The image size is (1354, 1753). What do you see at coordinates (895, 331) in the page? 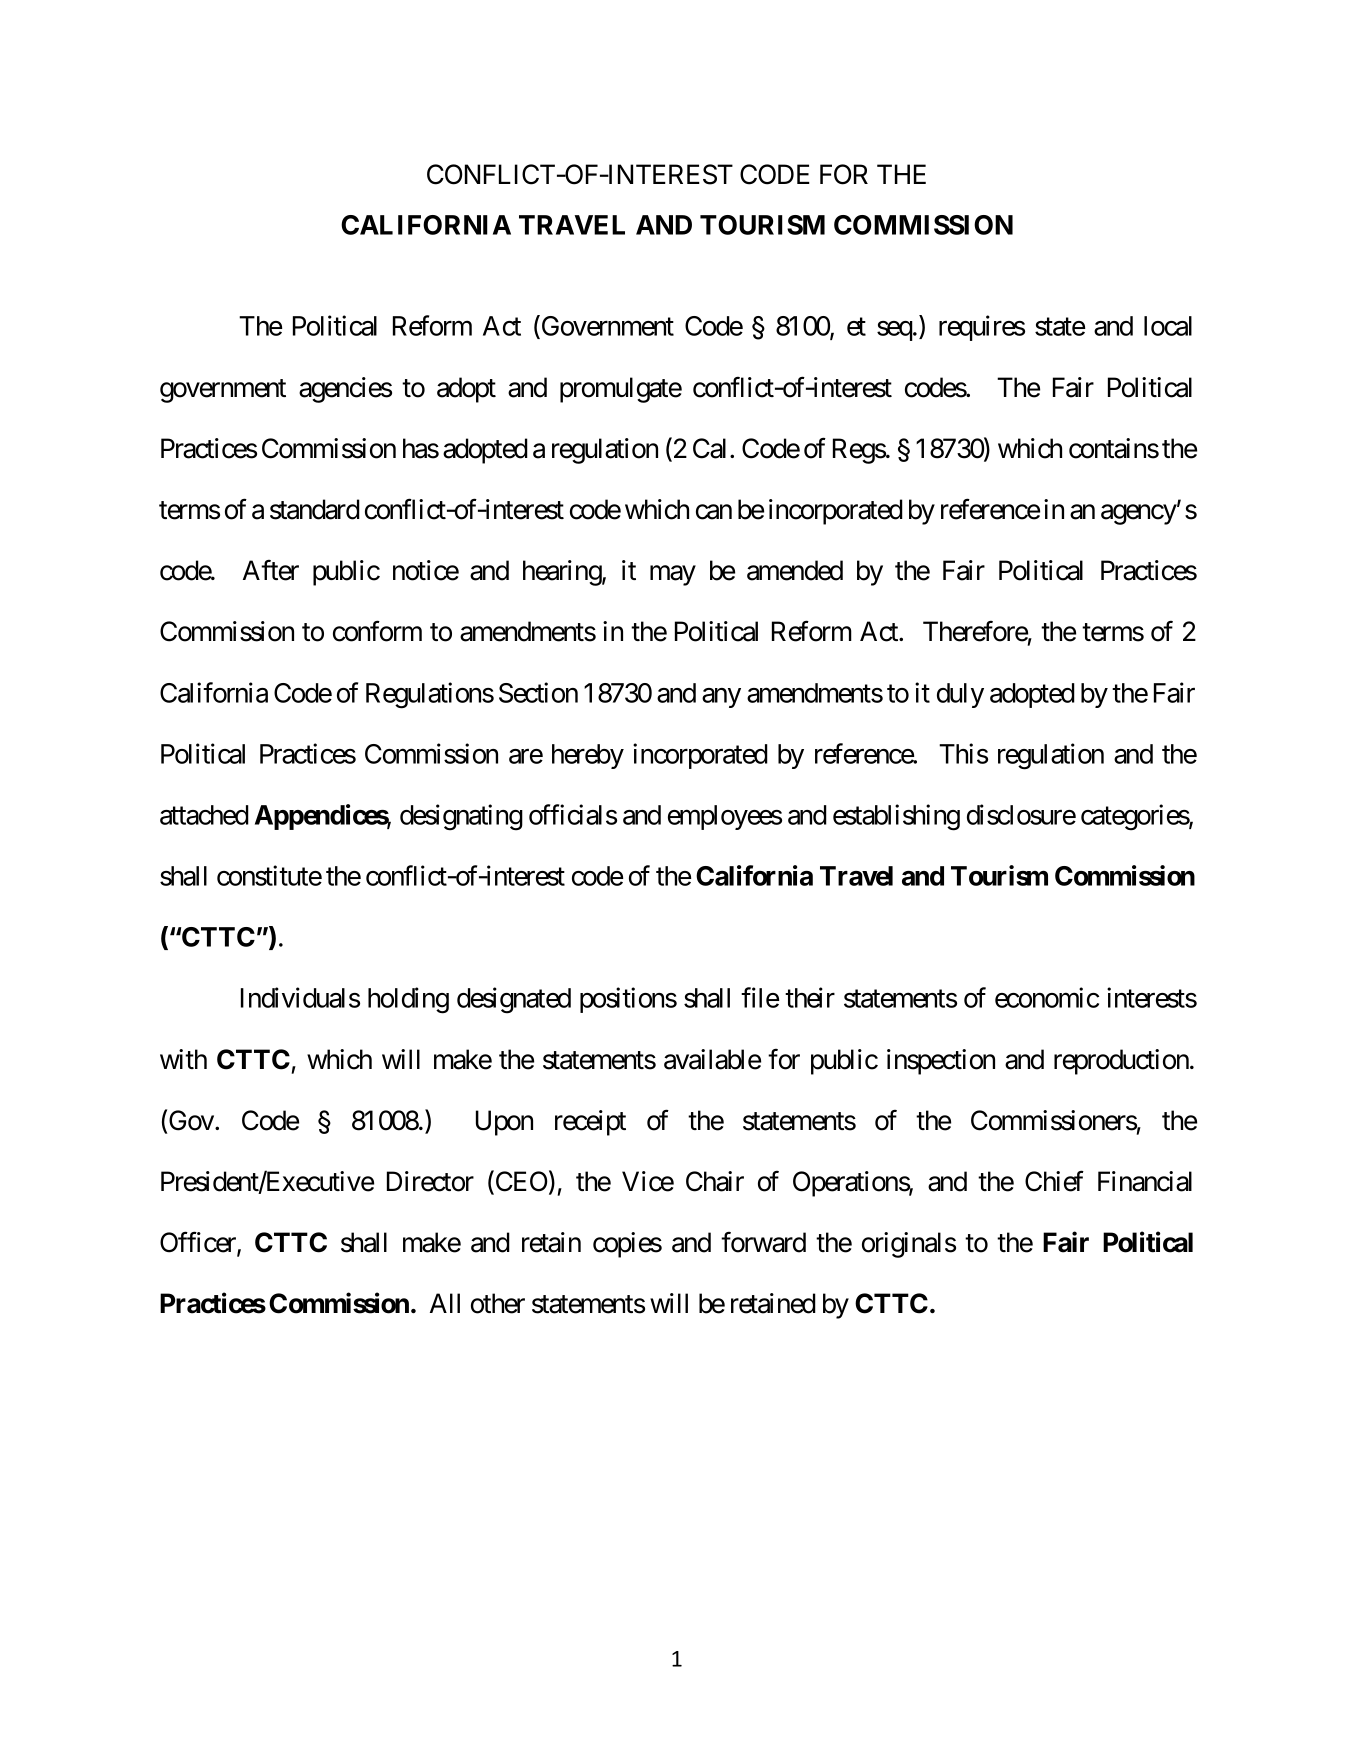
I see `seq` at bounding box center [895, 331].
